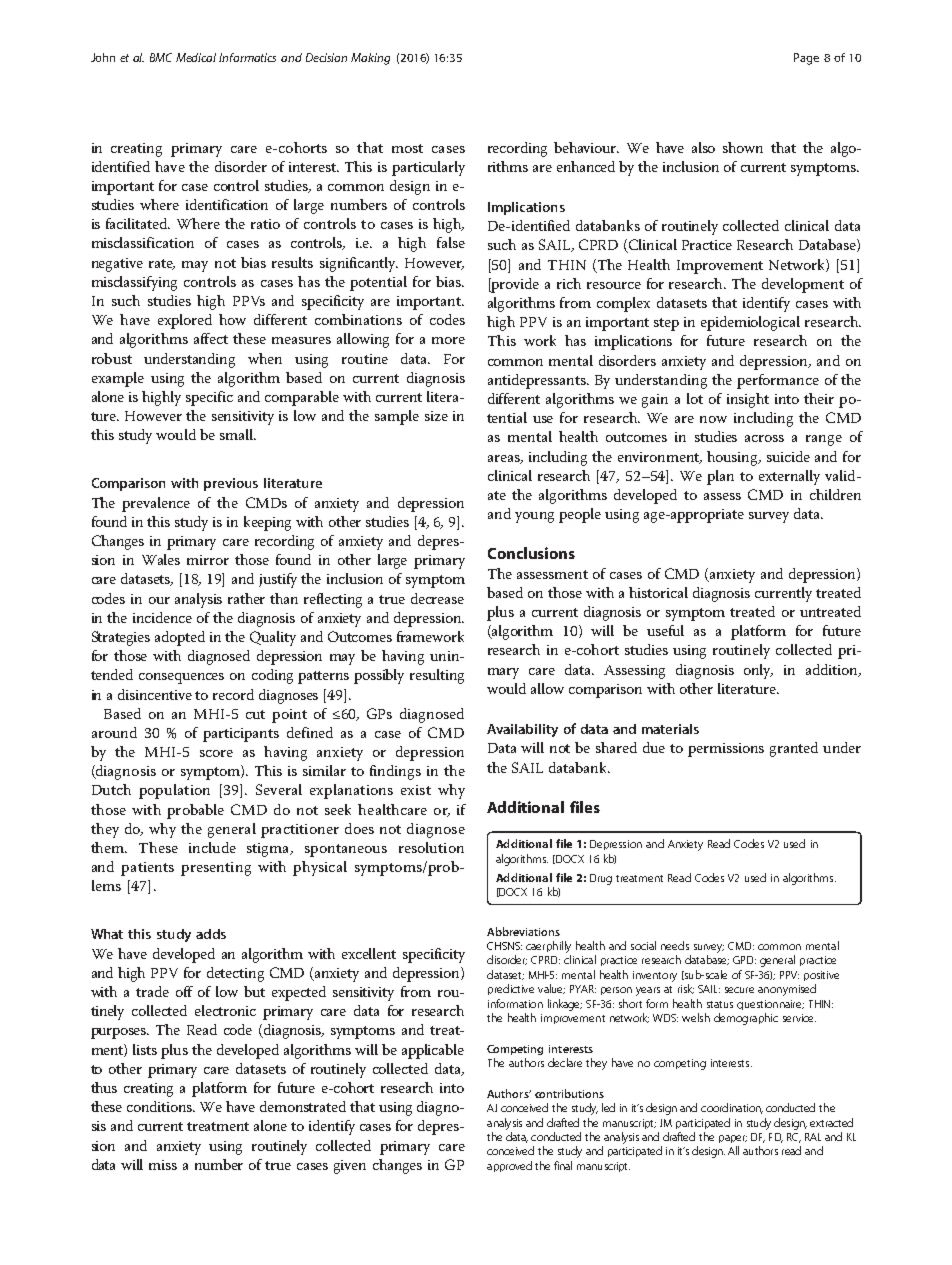 This screenshot has width=952, height=1265. Describe the element at coordinates (161, 1106) in the screenshot. I see `conditions` at that location.
